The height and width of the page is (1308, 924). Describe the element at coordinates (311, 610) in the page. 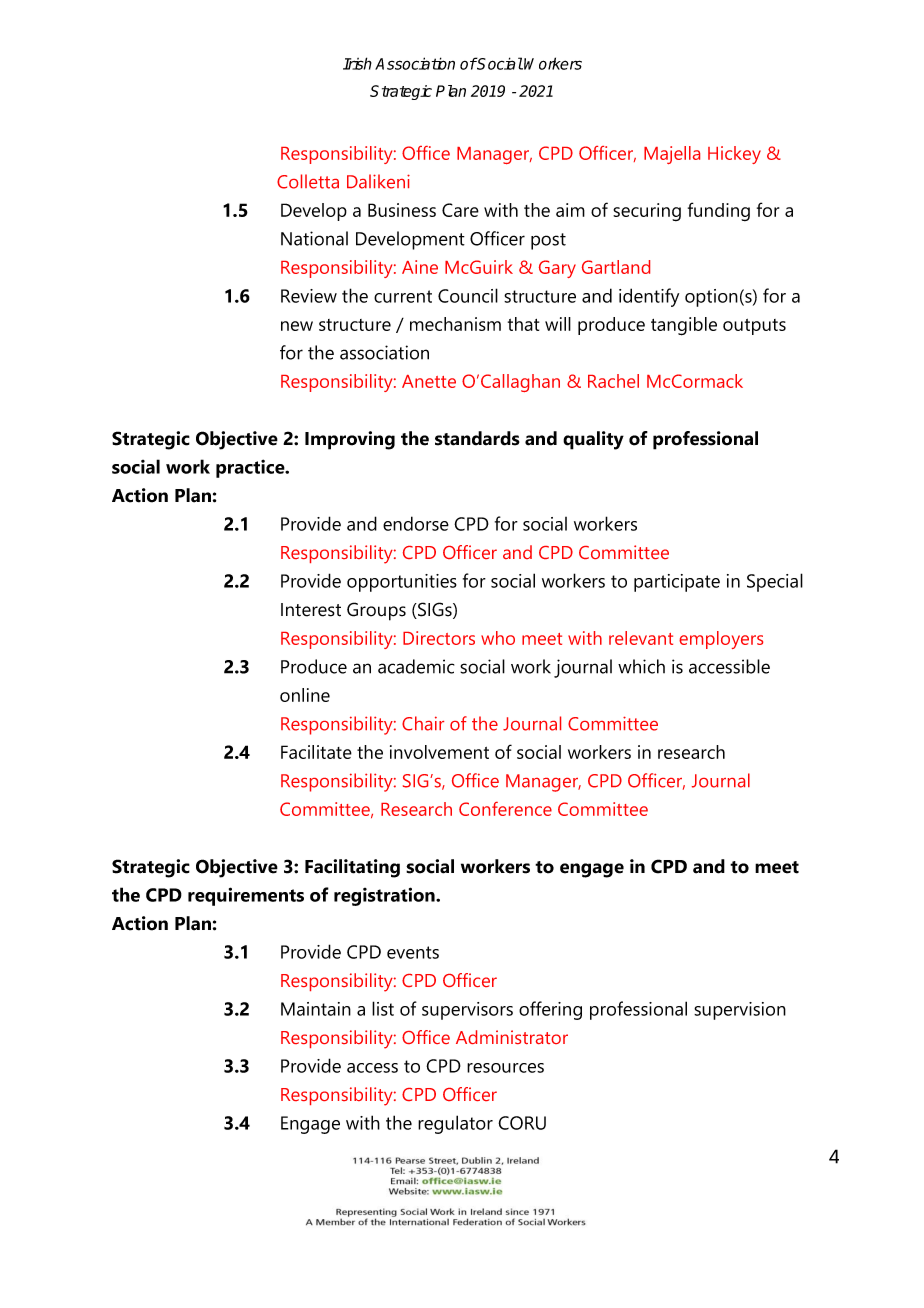

I see `Interest` at that location.
